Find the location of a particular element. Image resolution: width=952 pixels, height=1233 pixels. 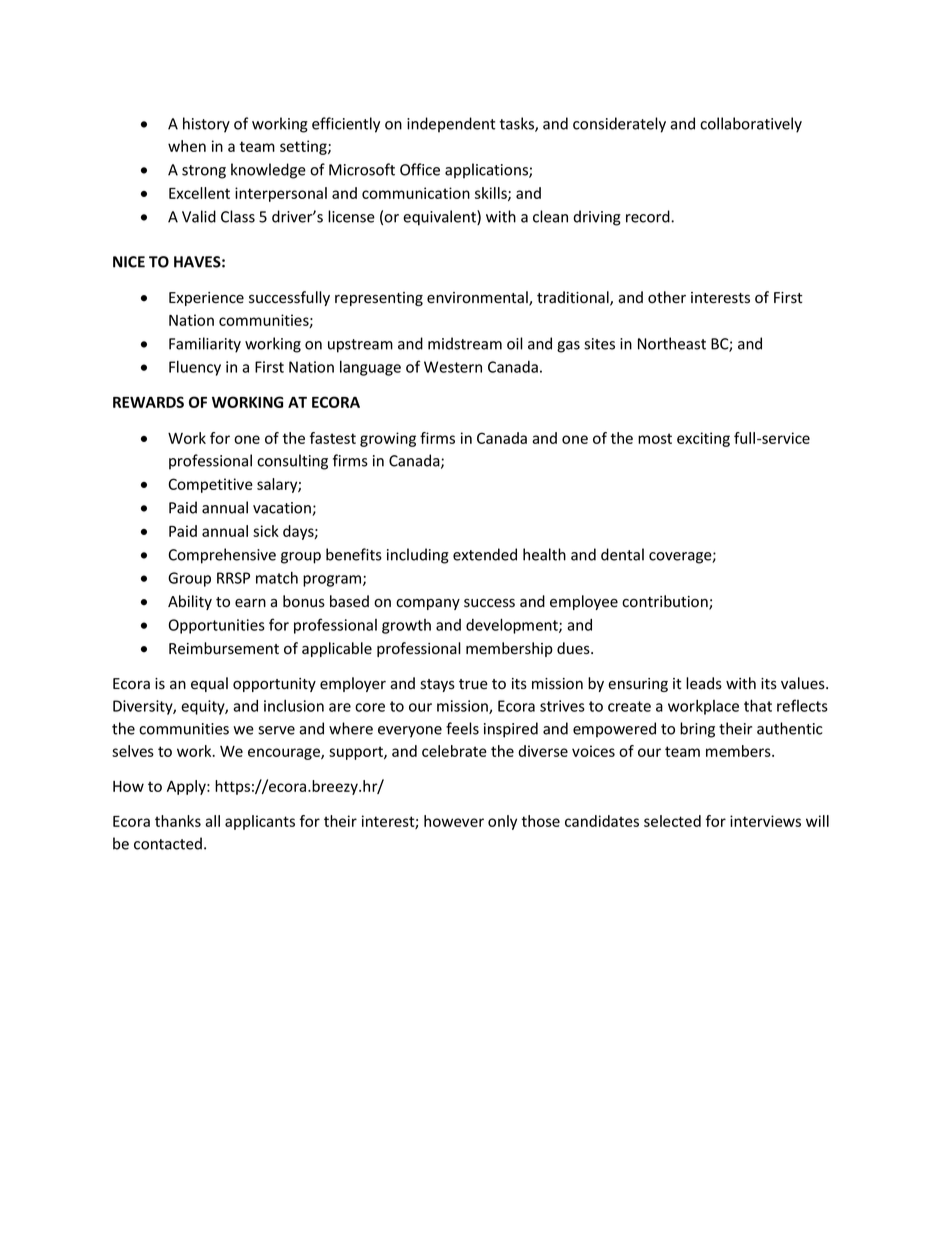

all is located at coordinates (212, 821).
